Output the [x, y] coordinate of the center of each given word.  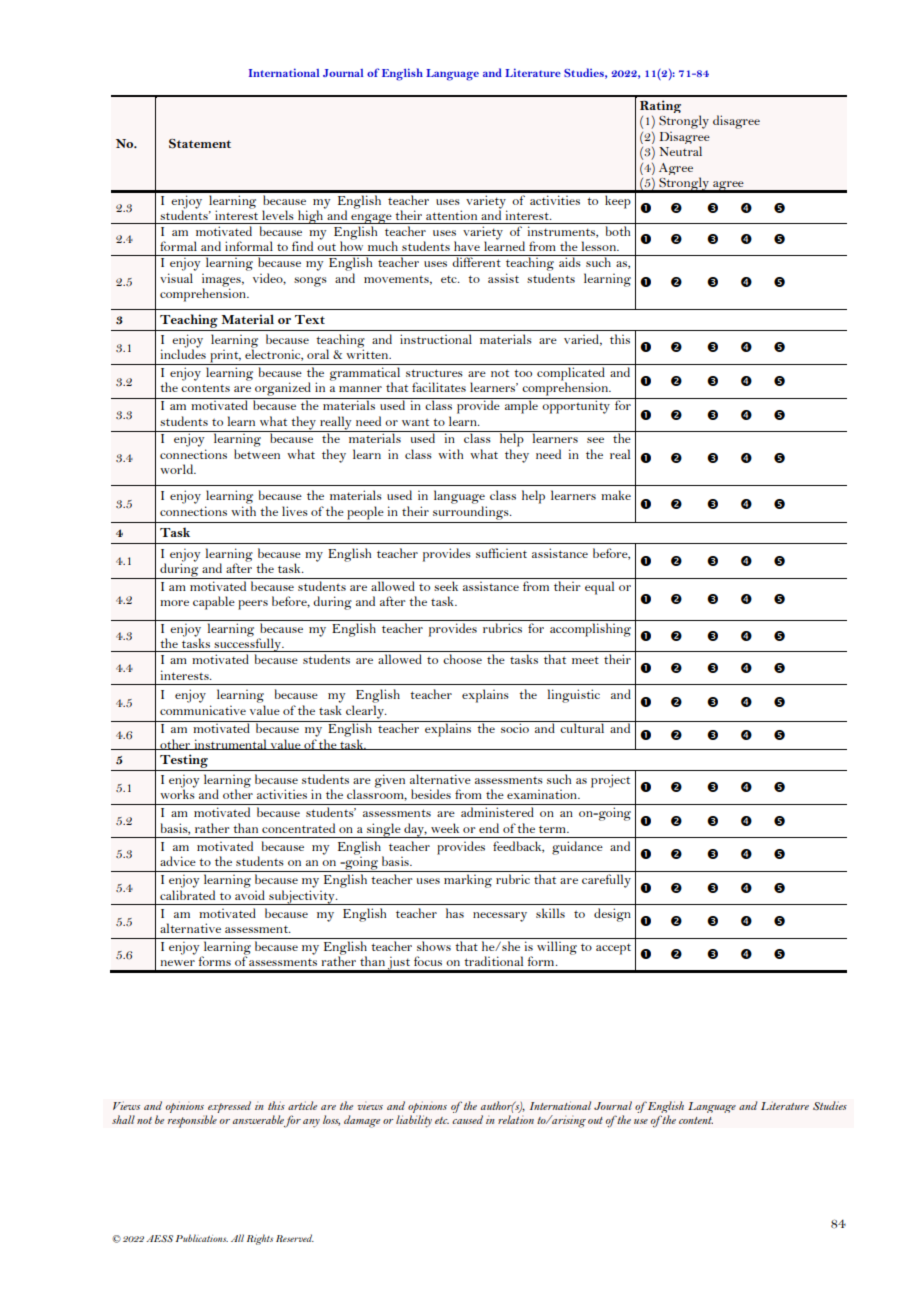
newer [178, 963]
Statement [200, 144]
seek [446, 586]
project [610, 781]
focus [428, 961]
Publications [202, 1238]
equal [599, 588]
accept [613, 949]
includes [183, 354]
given [390, 781]
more [174, 603]
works [177, 794]
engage [371, 219]
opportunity [576, 407]
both [618, 231]
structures [434, 373]
